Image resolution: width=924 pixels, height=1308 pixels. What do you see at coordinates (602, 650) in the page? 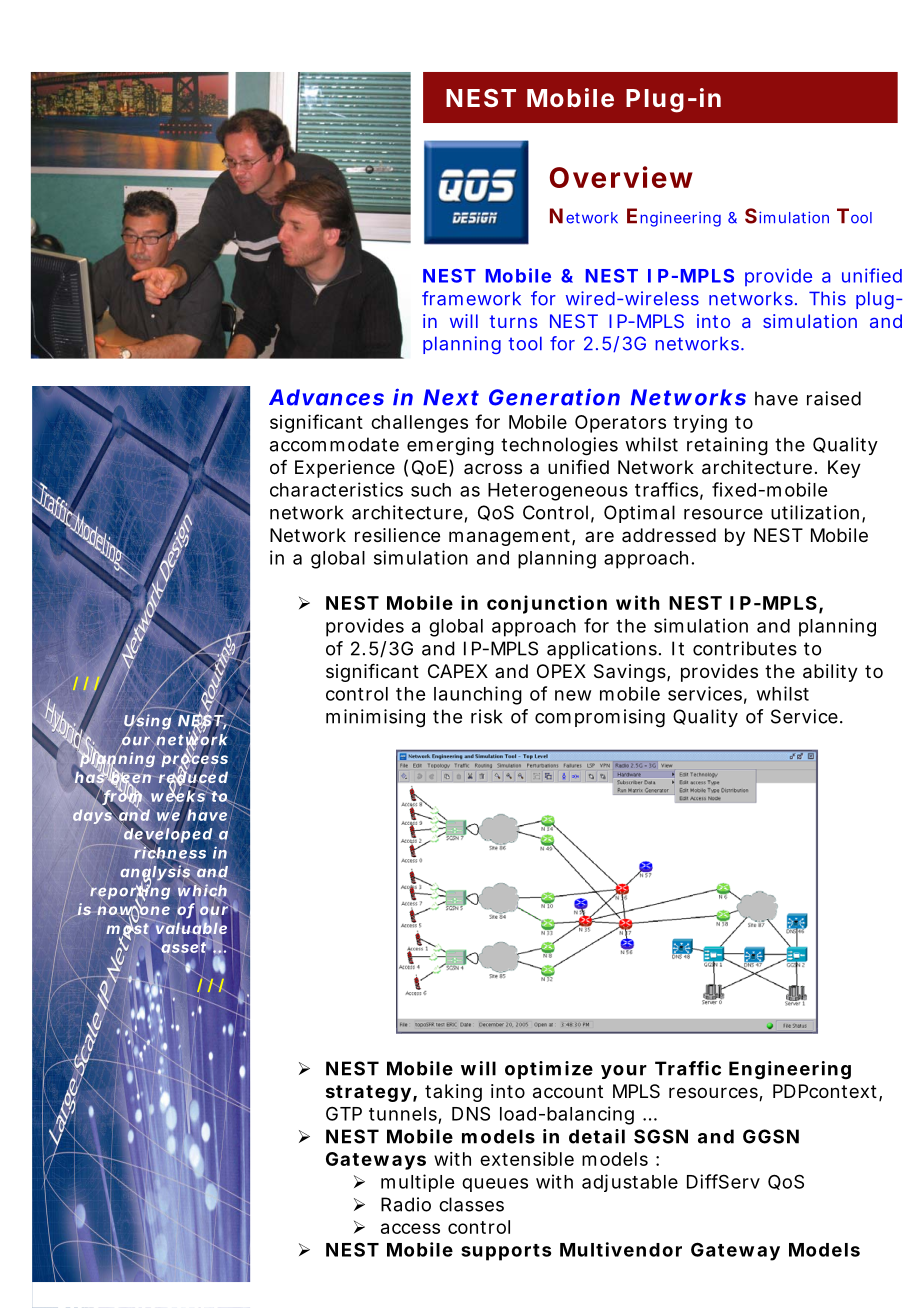
I see `applications` at bounding box center [602, 650].
